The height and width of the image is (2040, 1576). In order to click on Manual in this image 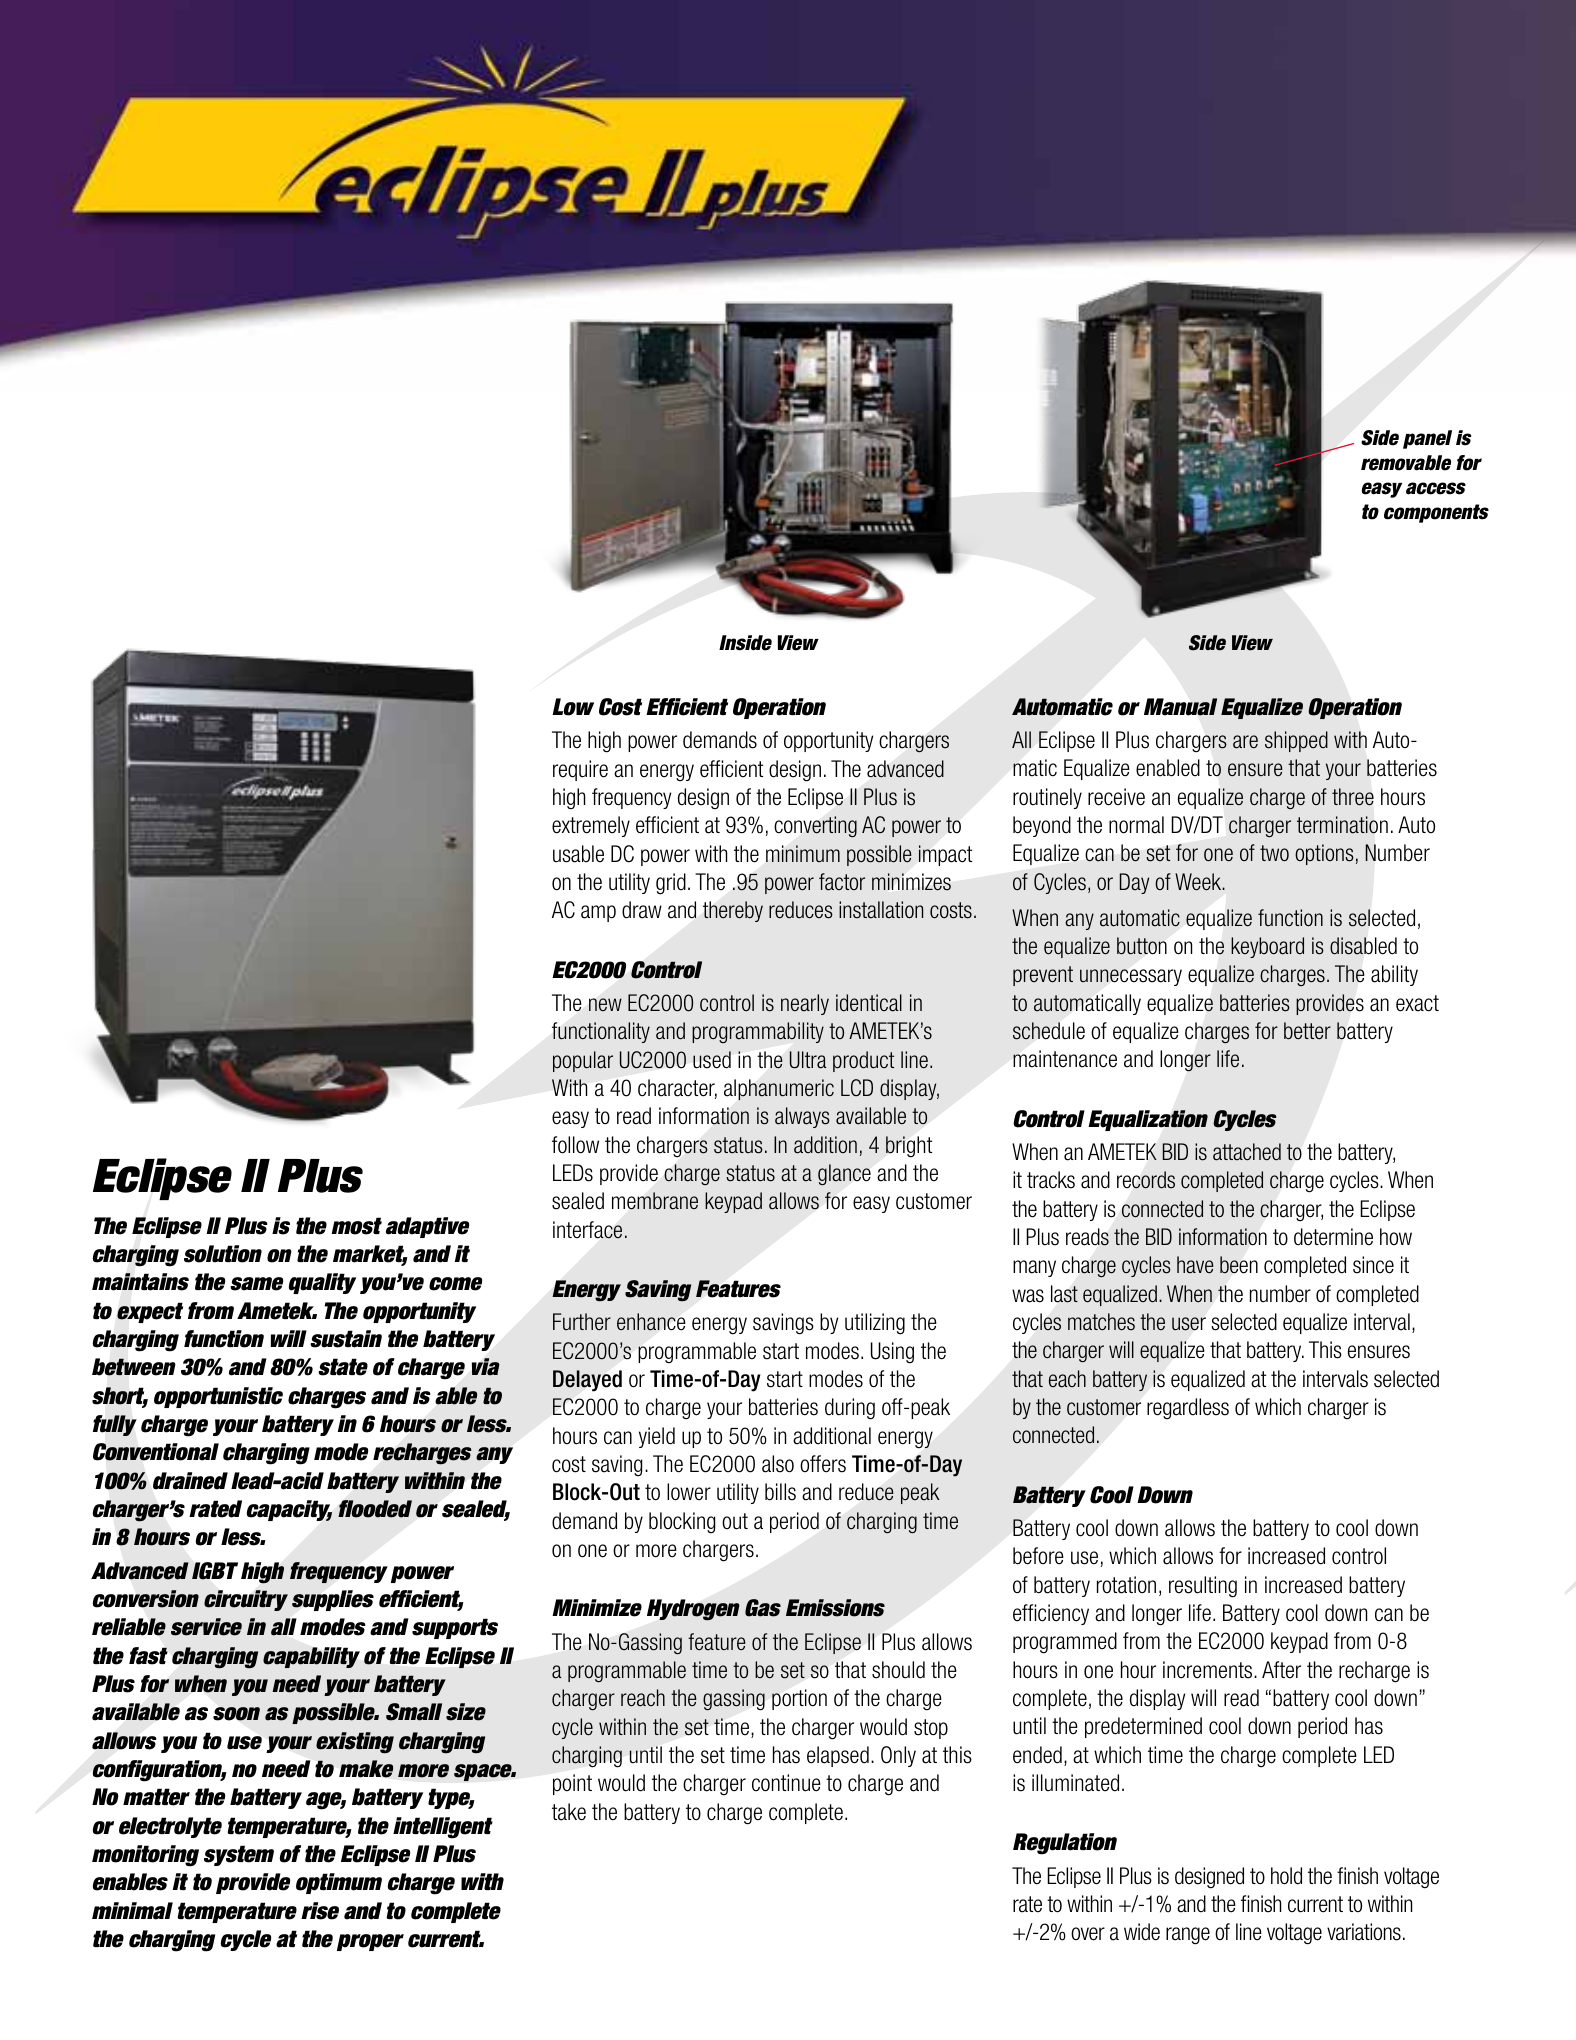, I will do `click(1181, 707)`.
